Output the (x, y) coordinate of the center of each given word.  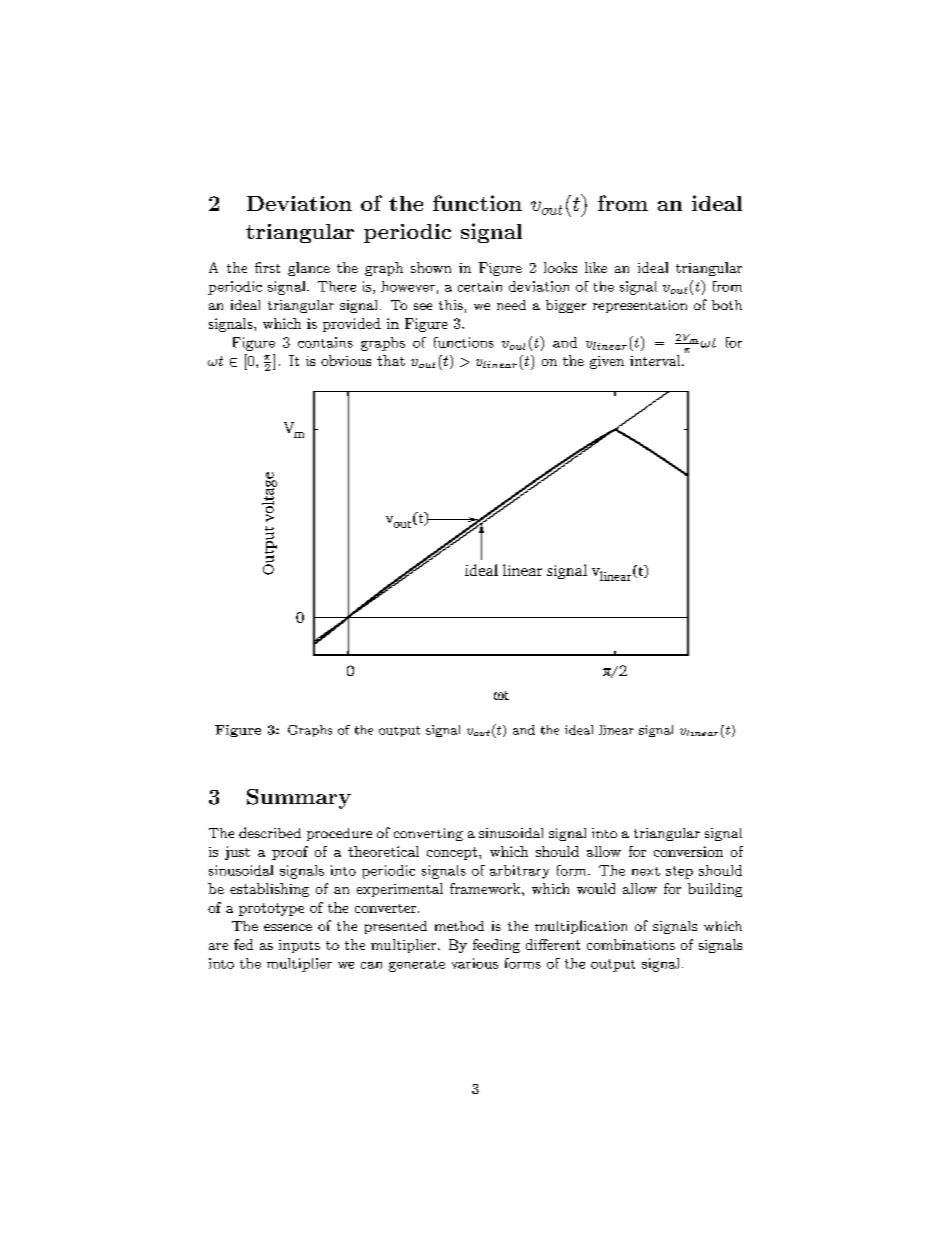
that (391, 360)
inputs (299, 946)
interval (656, 360)
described (270, 832)
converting (428, 834)
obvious (346, 360)
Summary (299, 799)
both (727, 305)
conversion (688, 851)
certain (480, 286)
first (267, 267)
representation (640, 306)
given (607, 362)
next (646, 871)
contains (325, 342)
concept (453, 853)
